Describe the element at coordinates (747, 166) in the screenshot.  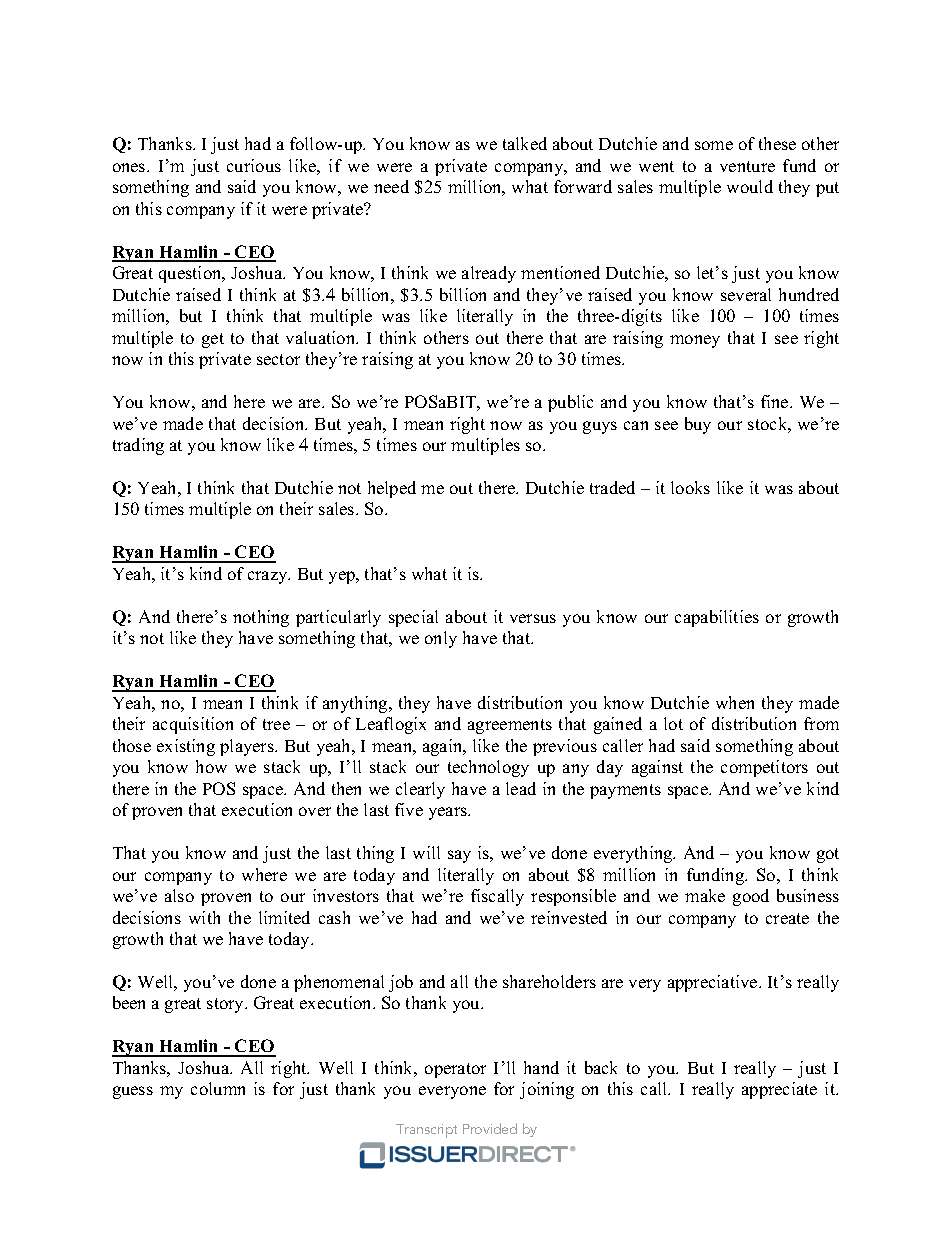
I see `venture` at that location.
